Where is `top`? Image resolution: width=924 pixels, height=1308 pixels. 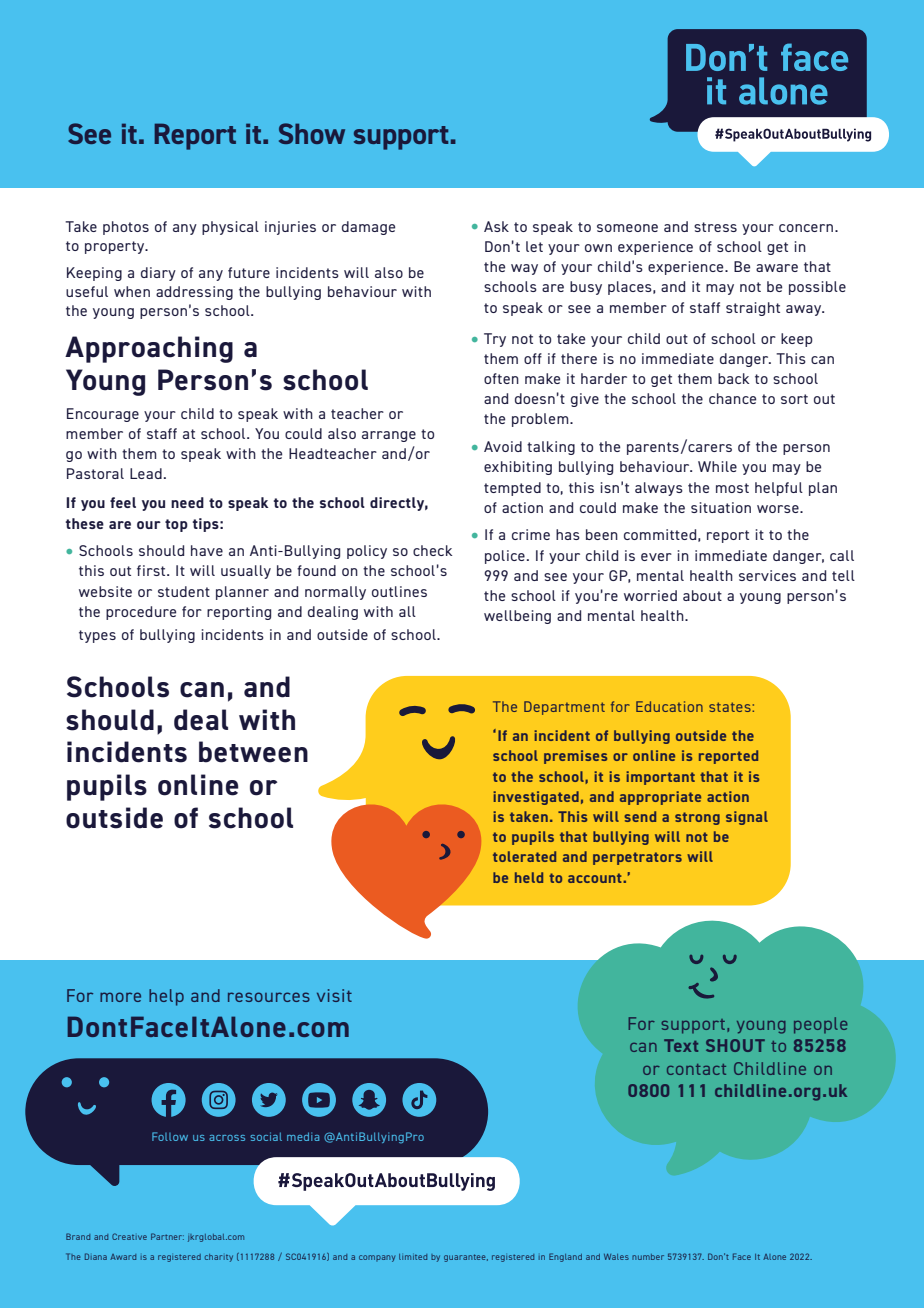 top is located at coordinates (176, 525).
